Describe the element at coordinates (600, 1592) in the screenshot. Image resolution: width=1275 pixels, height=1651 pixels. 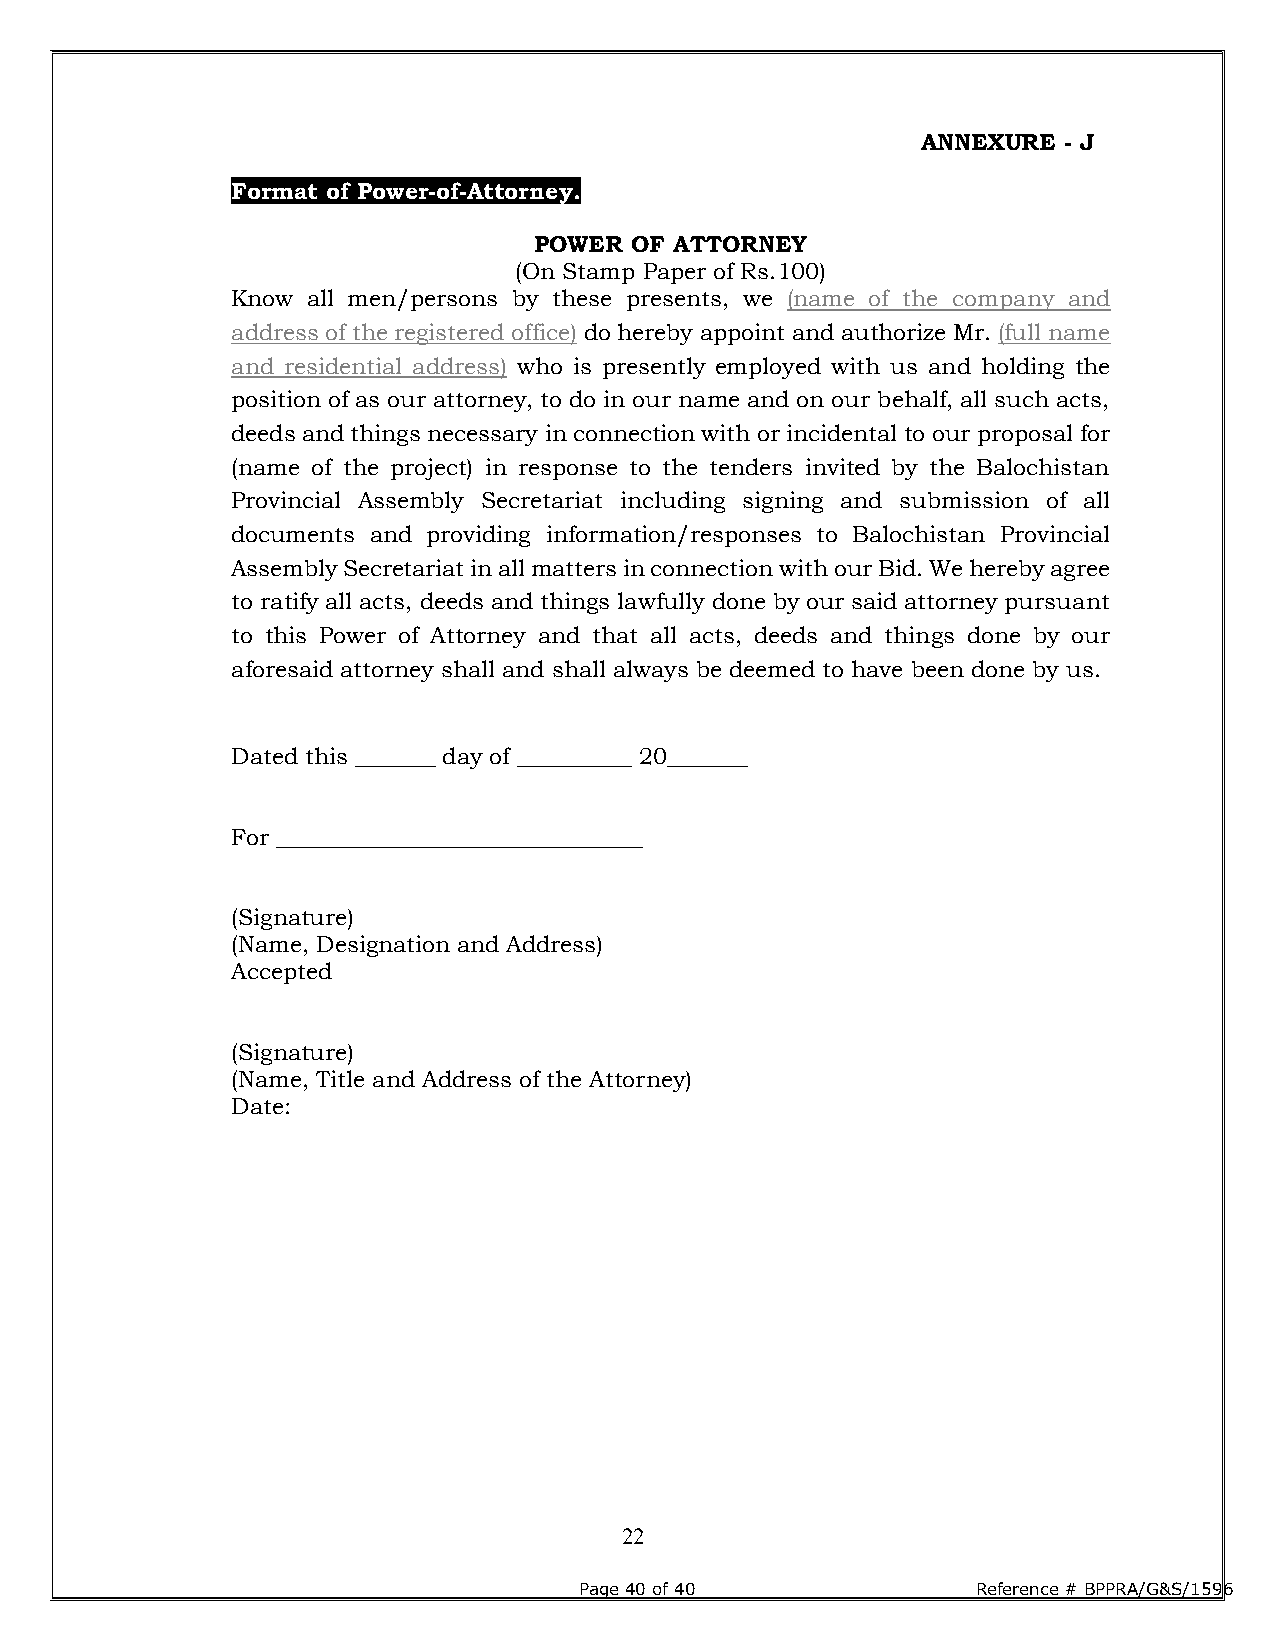
I see `Page` at that location.
